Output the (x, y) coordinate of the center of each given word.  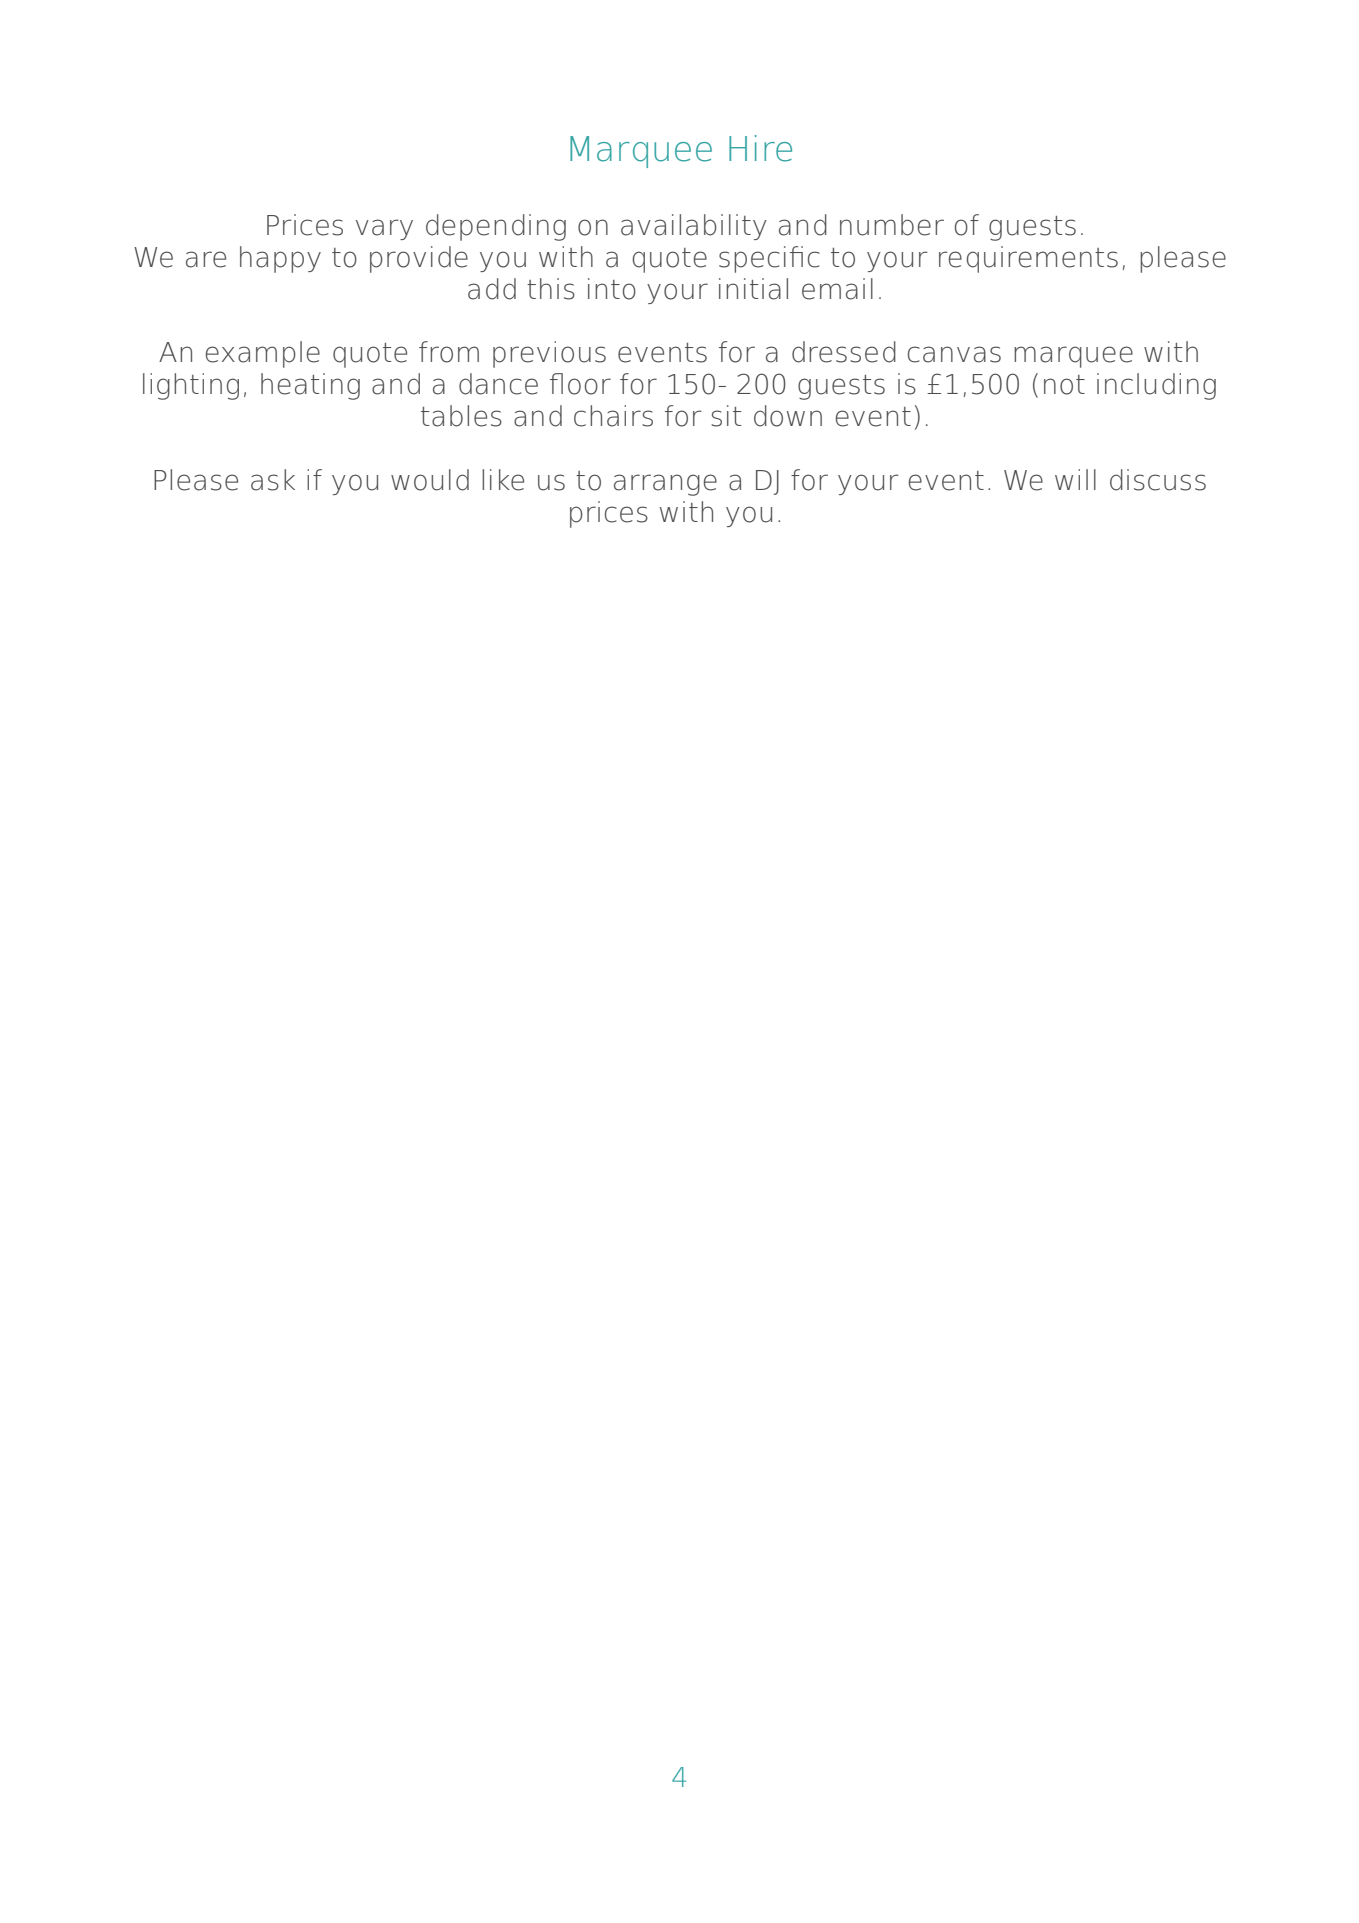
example (263, 354)
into (612, 289)
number (892, 225)
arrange (665, 485)
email (837, 289)
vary (384, 229)
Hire (760, 148)
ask (273, 480)
